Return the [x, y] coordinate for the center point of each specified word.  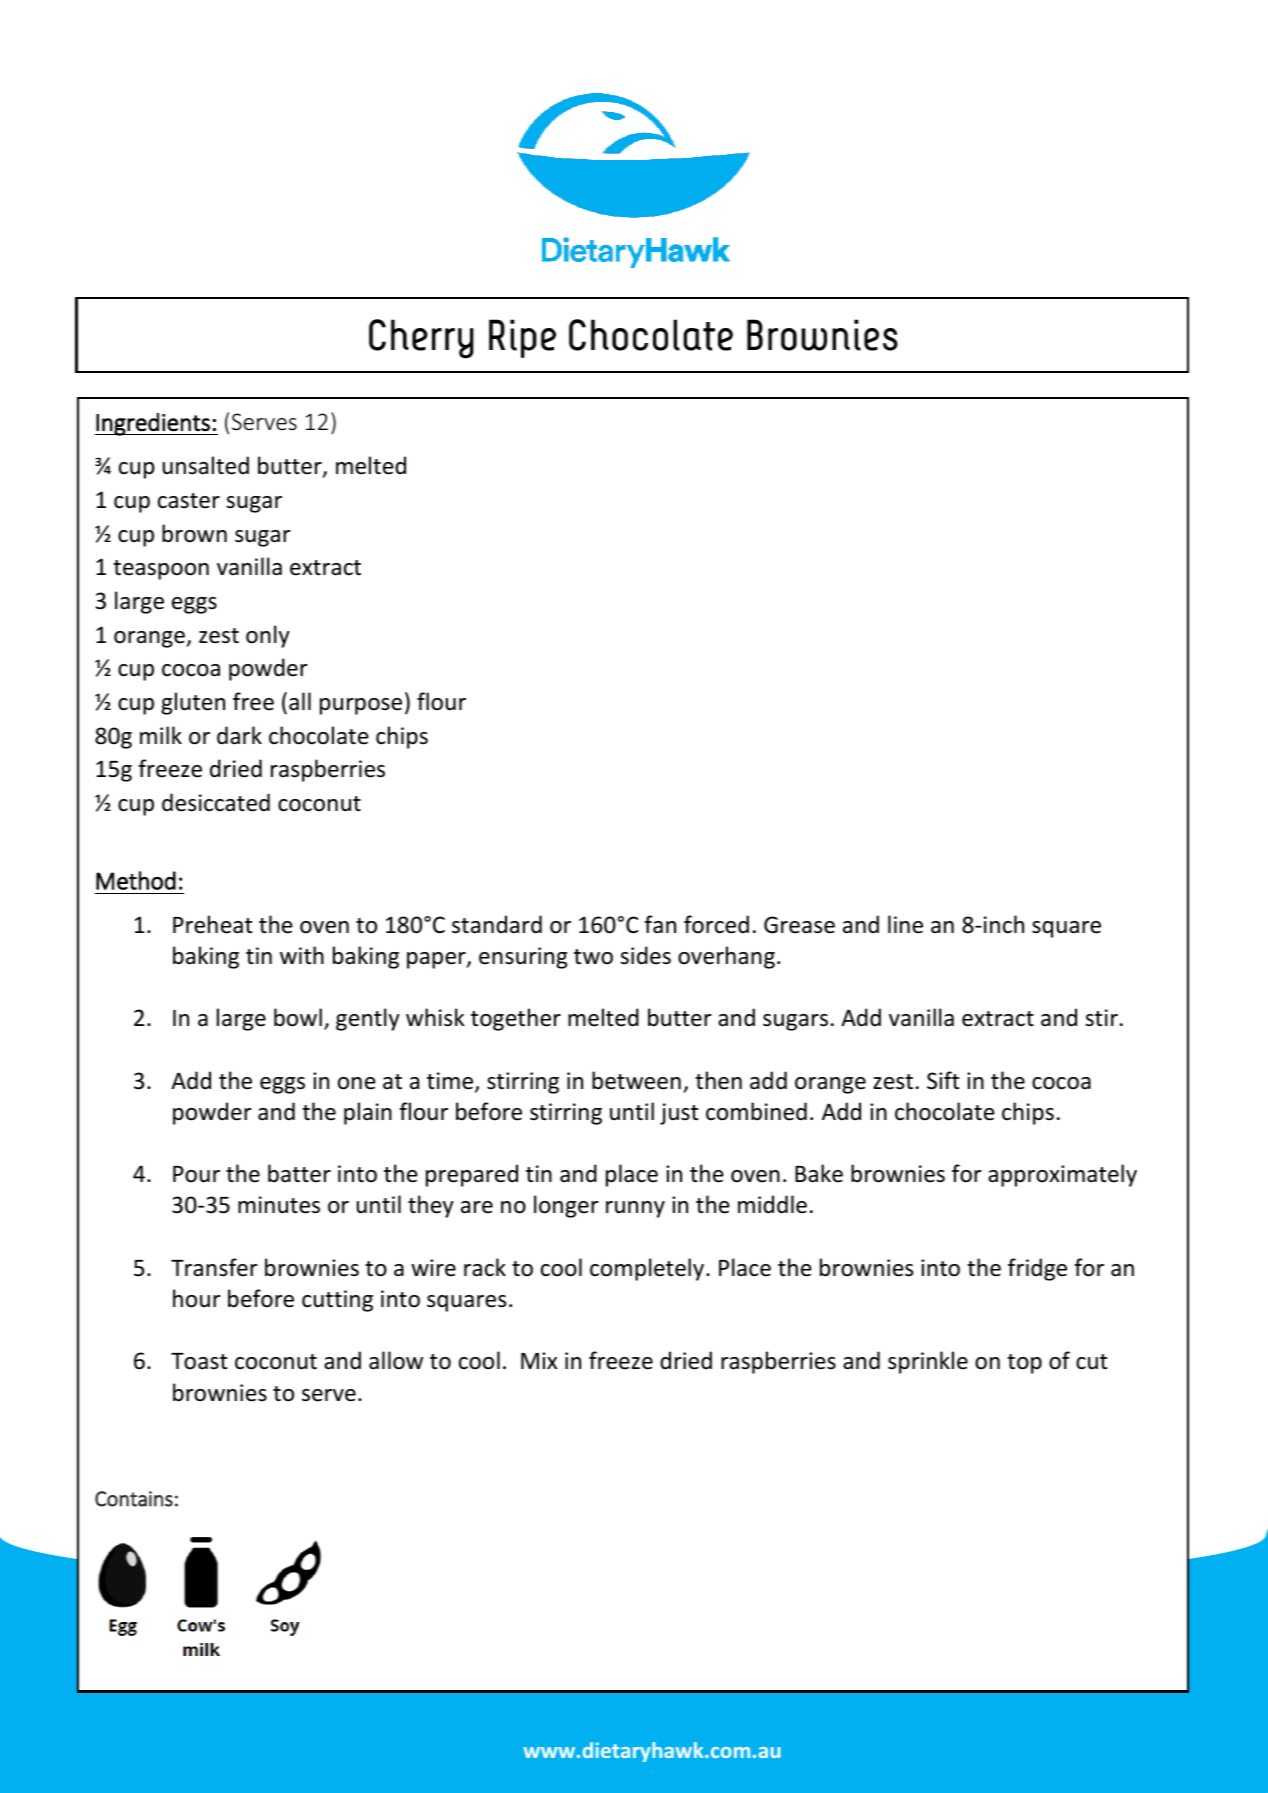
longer [566, 1206]
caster [189, 501]
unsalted [206, 465]
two [593, 957]
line [905, 924]
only [268, 636]
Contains [134, 1499]
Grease [799, 925]
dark [239, 735]
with [302, 955]
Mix [539, 1360]
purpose [361, 706]
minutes [279, 1205]
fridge [1037, 1269]
